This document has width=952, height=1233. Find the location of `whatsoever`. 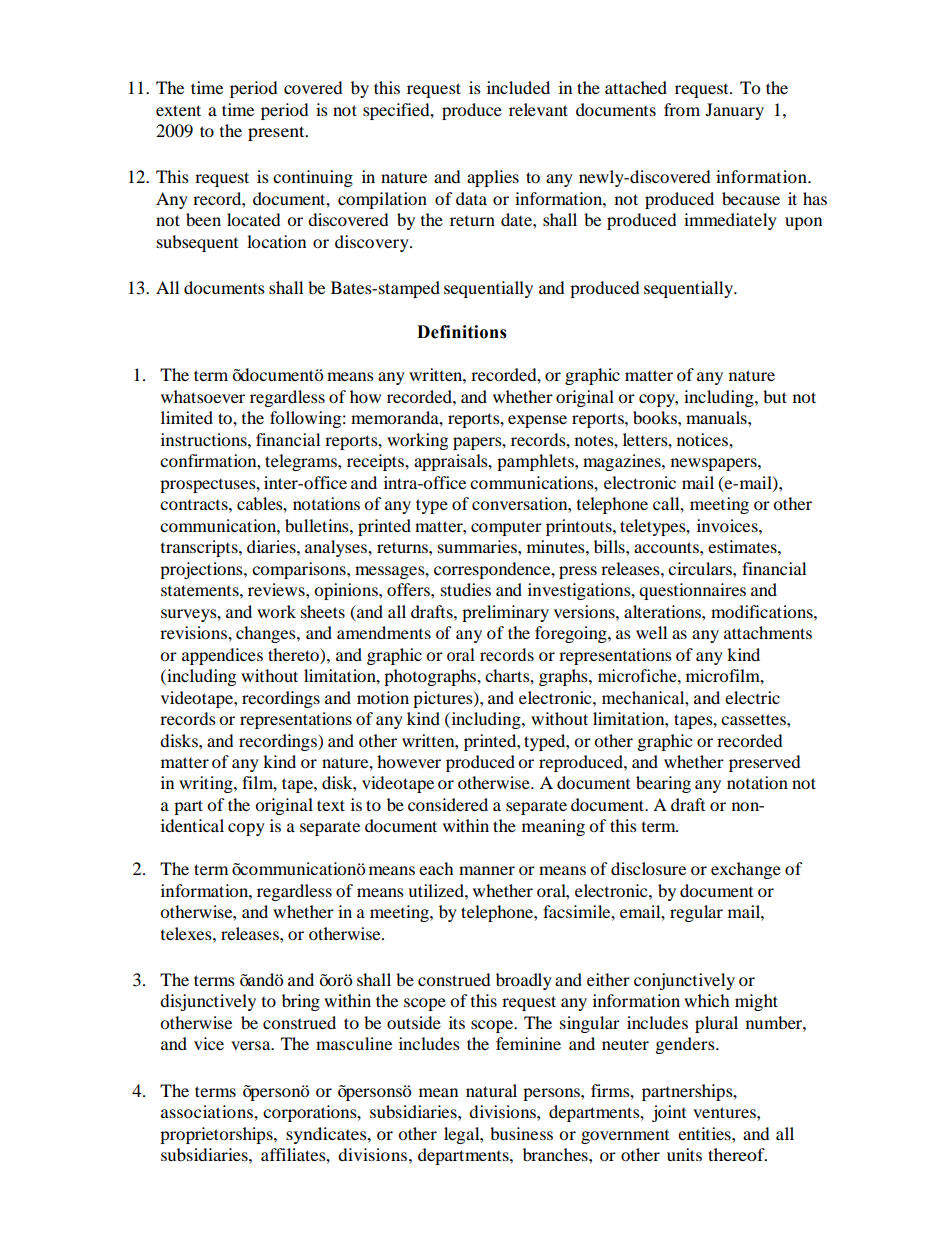

whatsoever is located at coordinates (203, 396).
